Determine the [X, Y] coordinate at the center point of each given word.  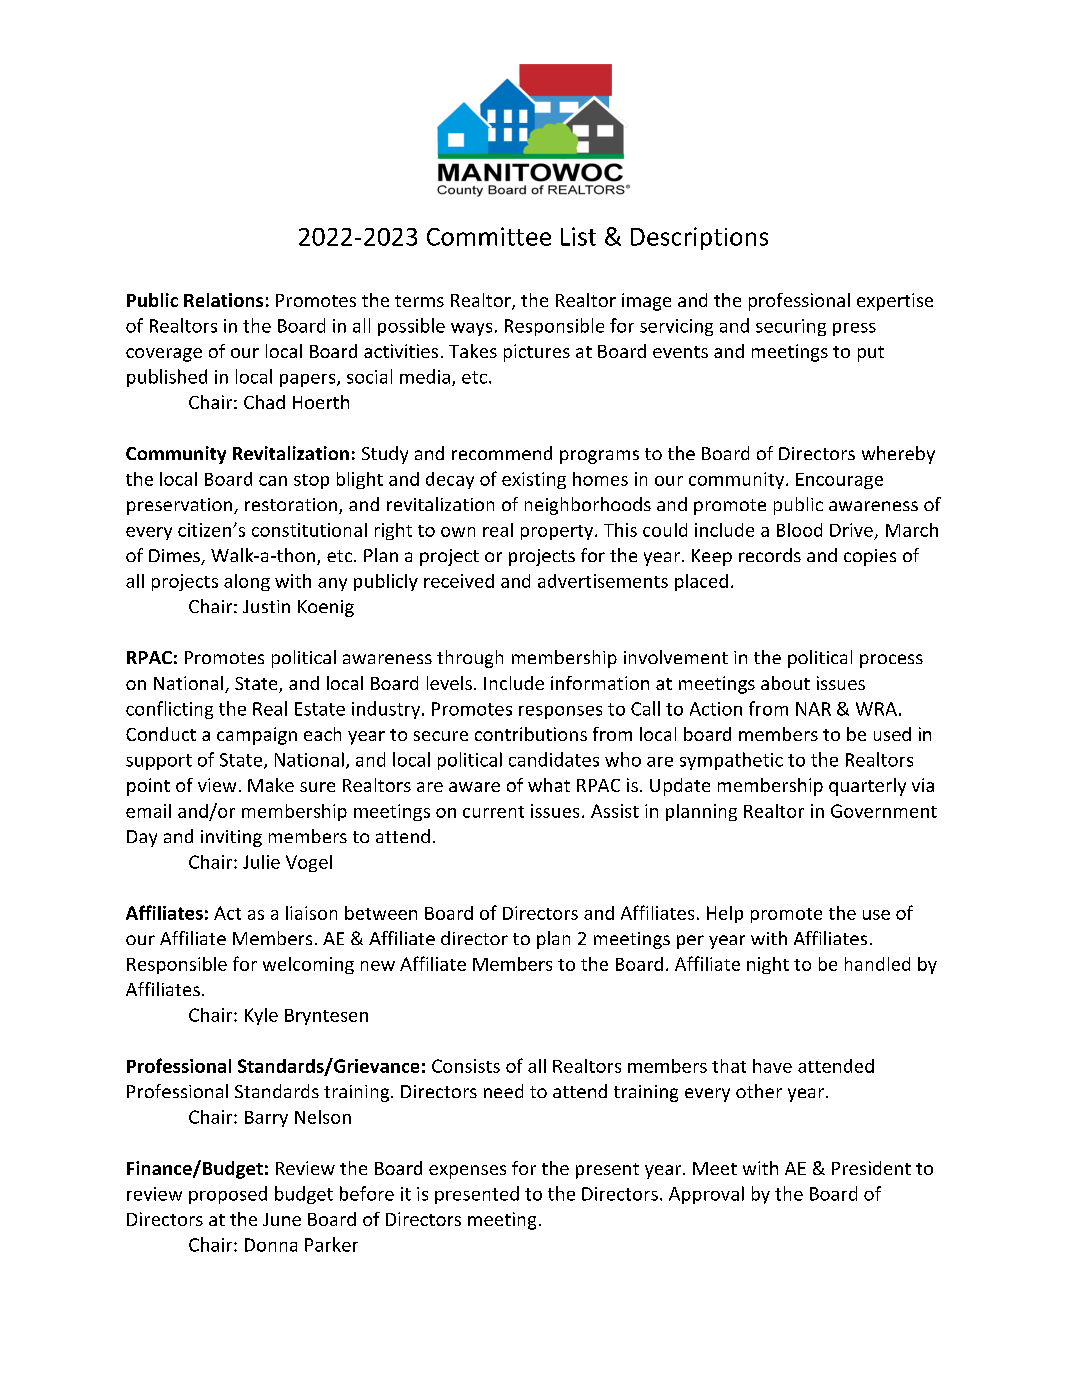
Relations [223, 300]
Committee [489, 236]
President [871, 1168]
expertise [895, 302]
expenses [467, 1172]
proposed [228, 1195]
